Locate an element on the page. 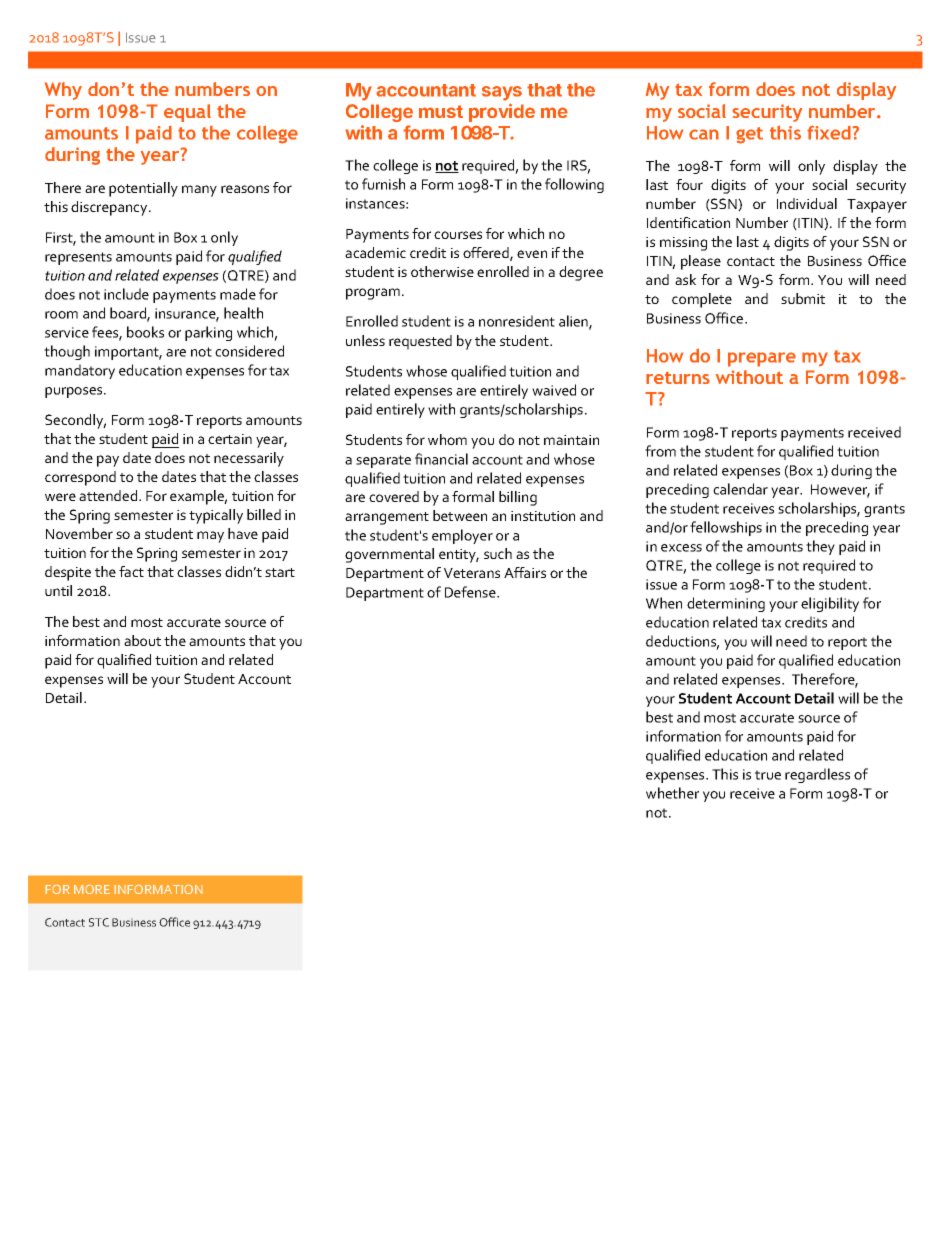  get is located at coordinates (749, 135).
